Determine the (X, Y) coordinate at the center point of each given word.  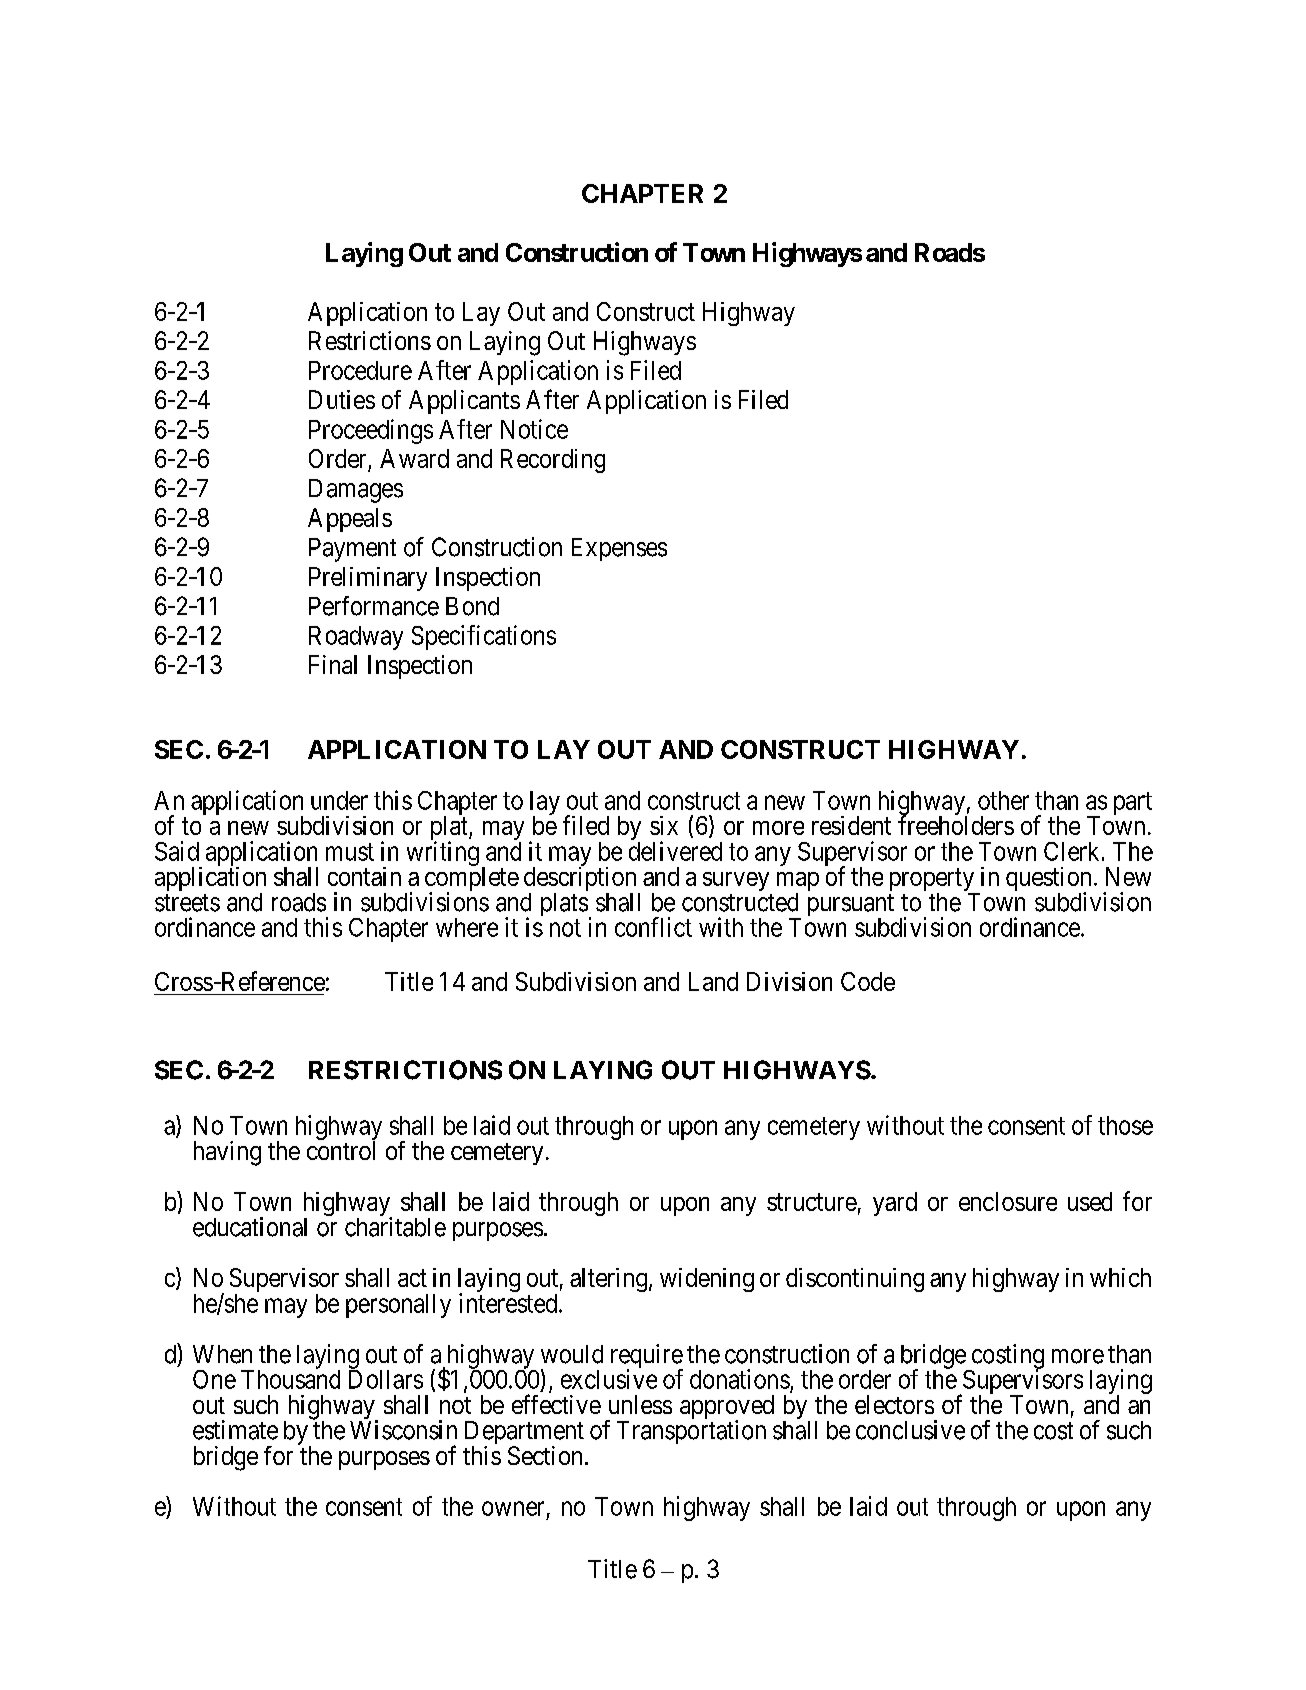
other (1003, 800)
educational (250, 1227)
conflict (653, 927)
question (1048, 880)
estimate (235, 1430)
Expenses (619, 549)
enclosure (1008, 1201)
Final (333, 664)
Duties (342, 399)
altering (608, 1280)
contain (364, 876)
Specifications (484, 637)
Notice (534, 429)
